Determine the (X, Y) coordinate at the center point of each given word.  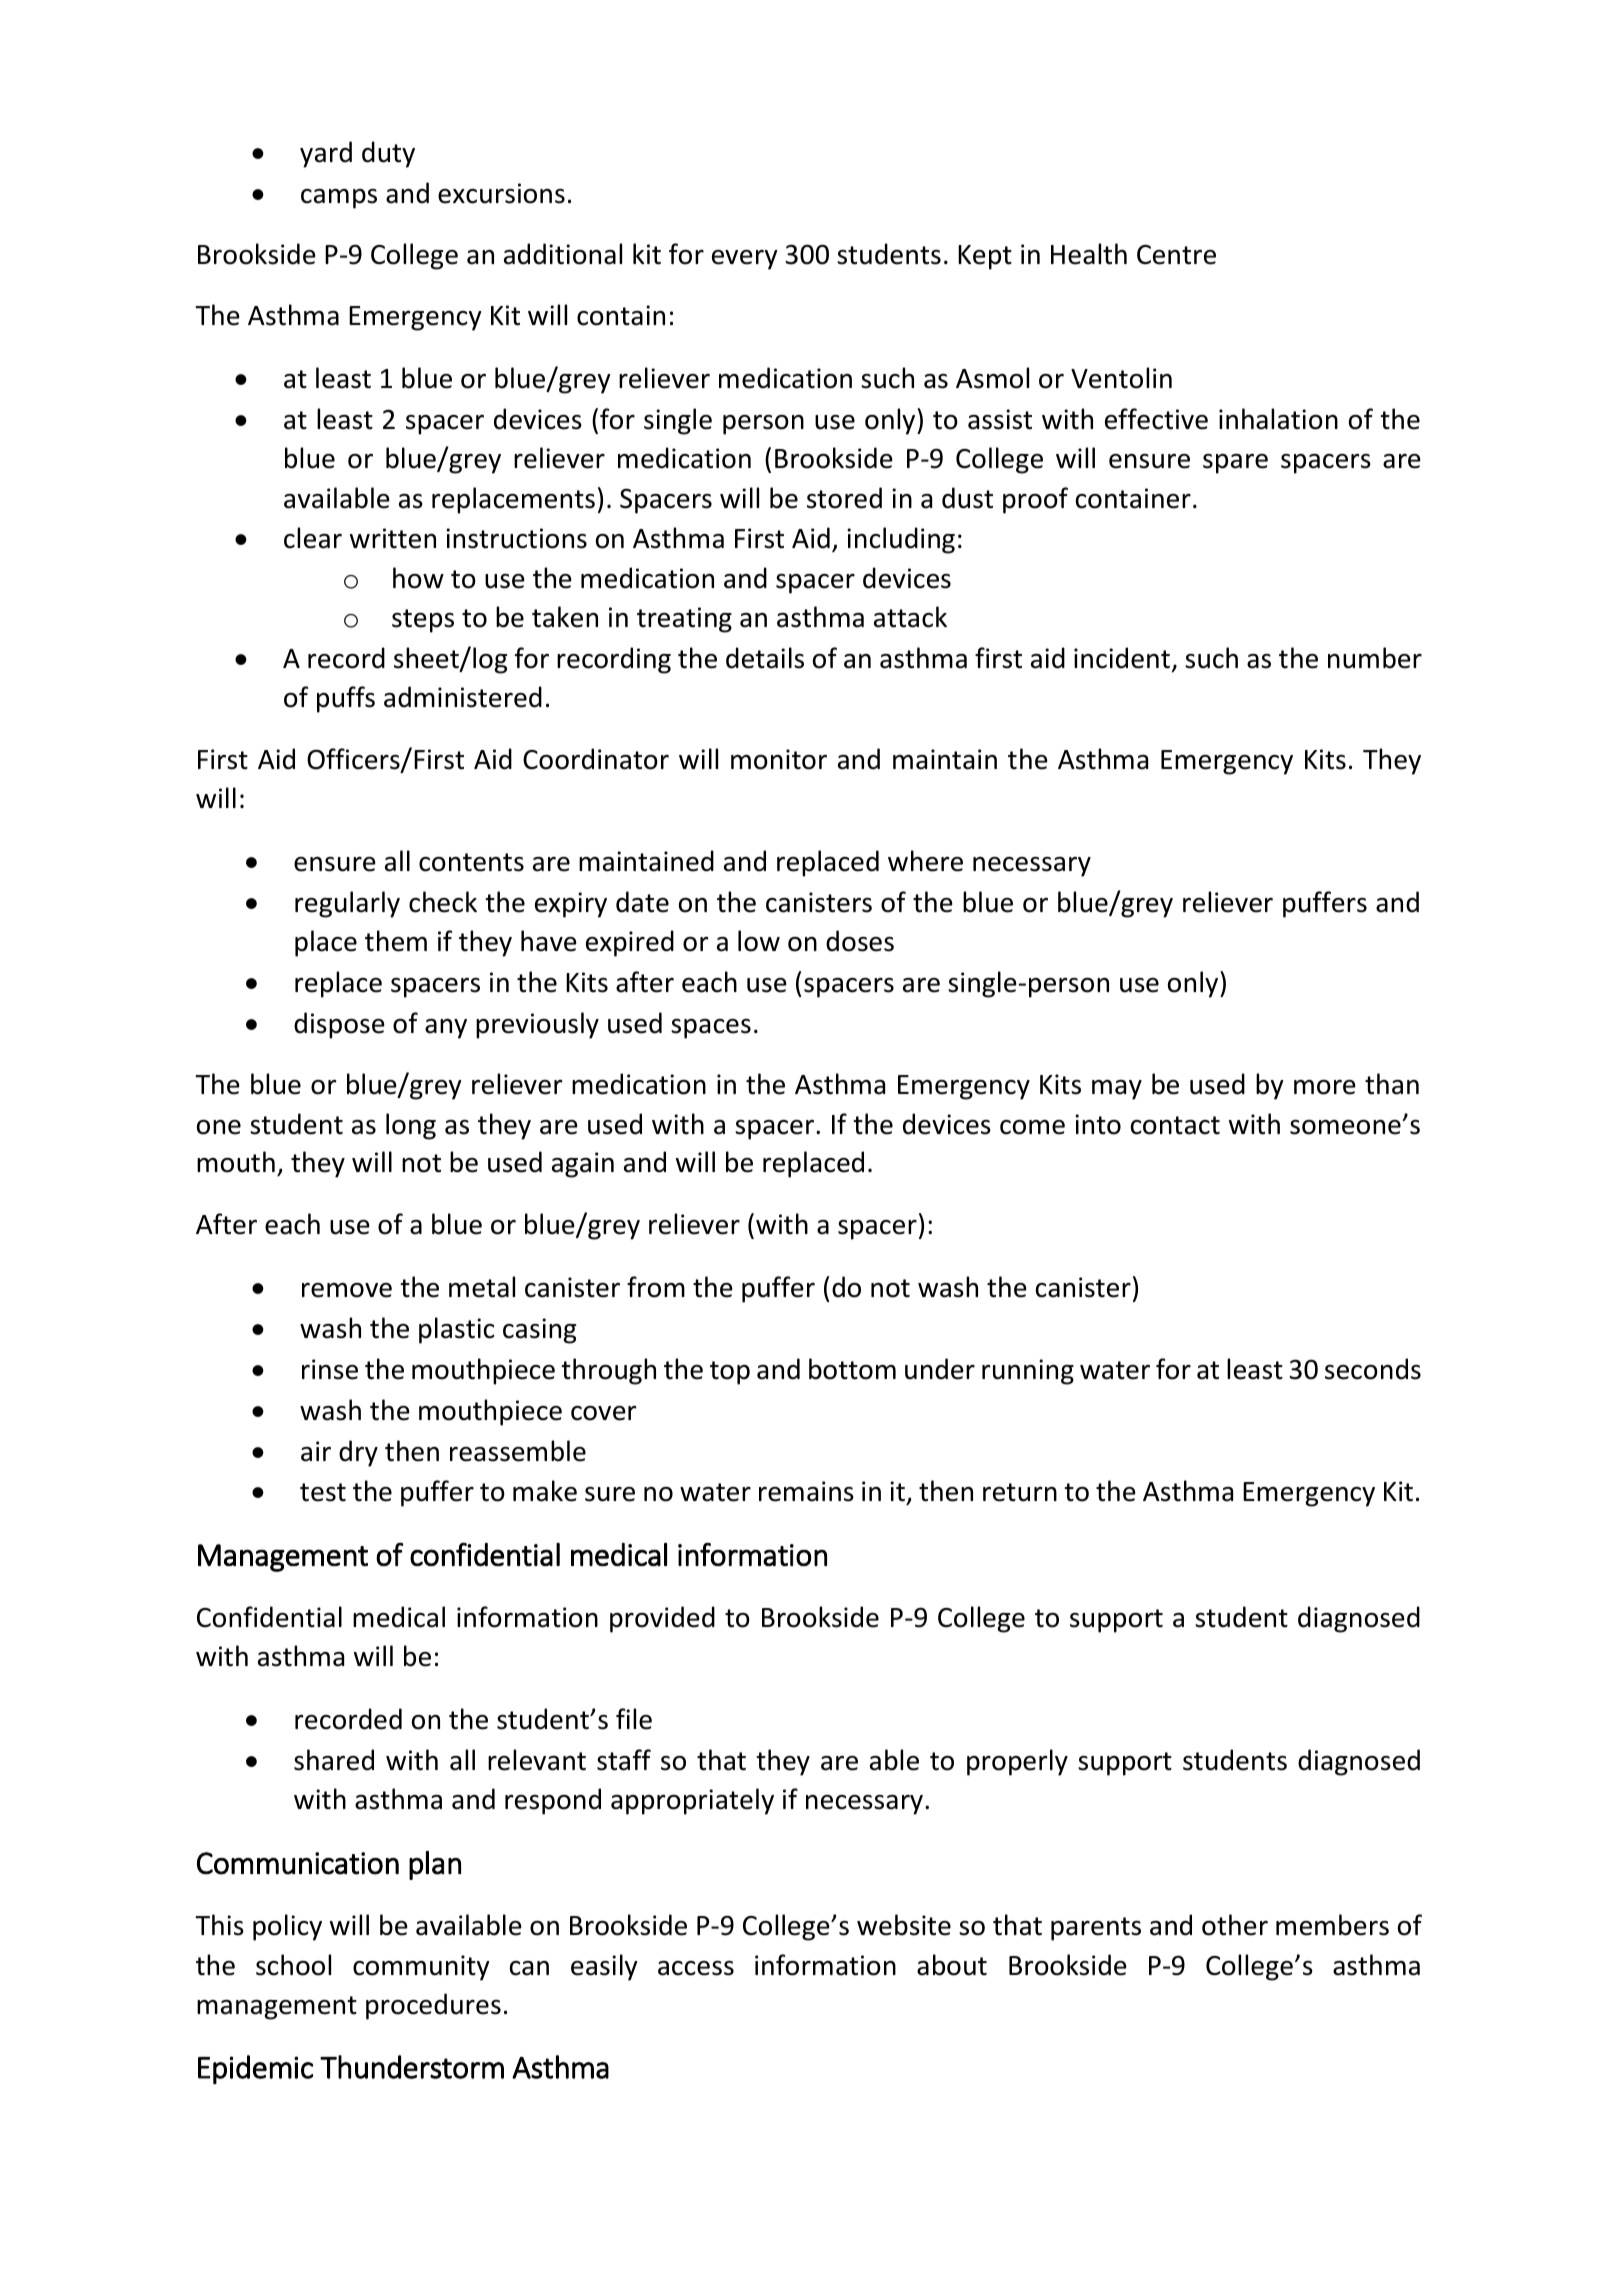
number (1375, 658)
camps (339, 199)
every (745, 260)
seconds (1373, 1369)
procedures (433, 2006)
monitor (779, 759)
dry (358, 1453)
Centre (1176, 255)
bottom (852, 1369)
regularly (347, 904)
